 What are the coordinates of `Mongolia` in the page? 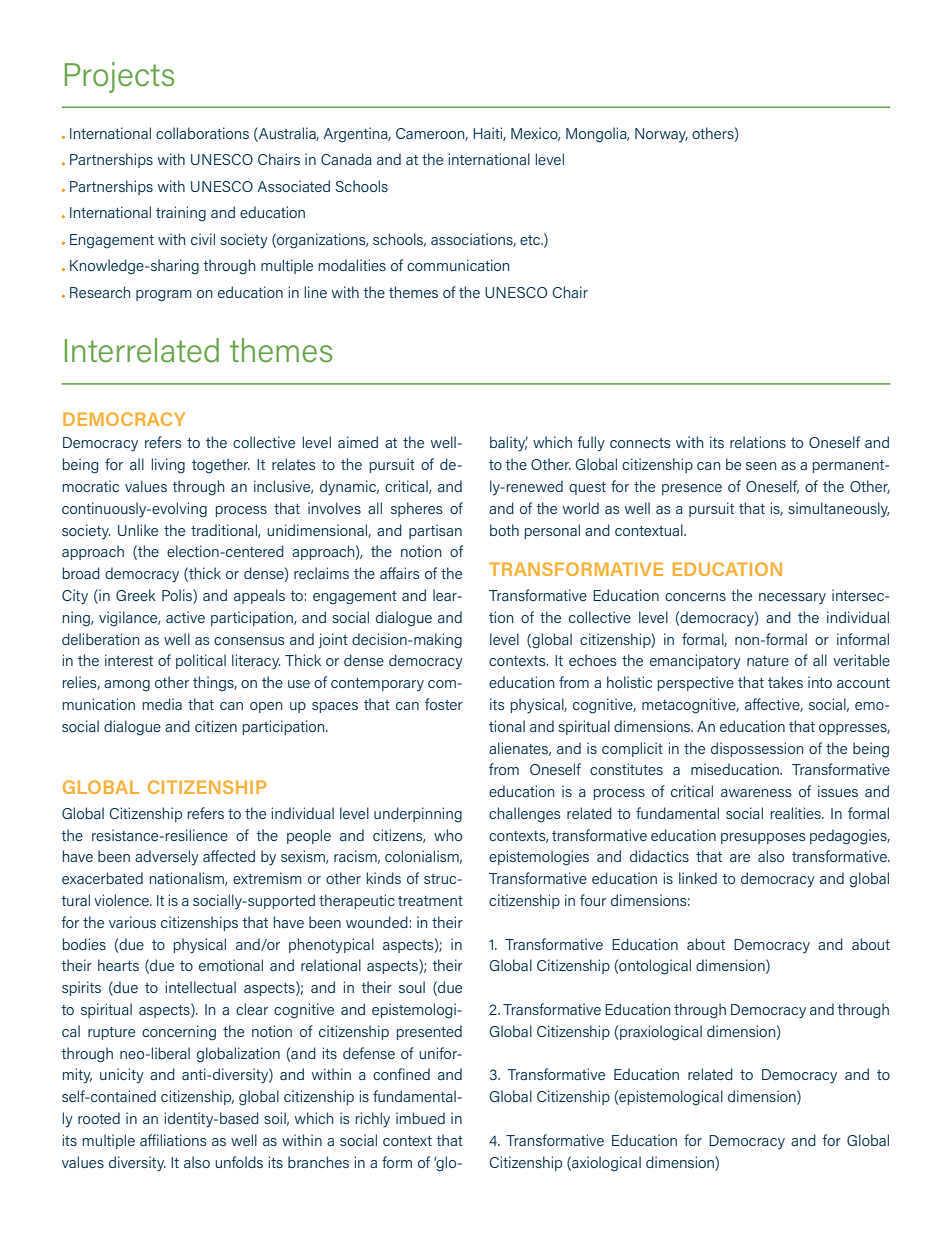 It's located at (597, 135).
